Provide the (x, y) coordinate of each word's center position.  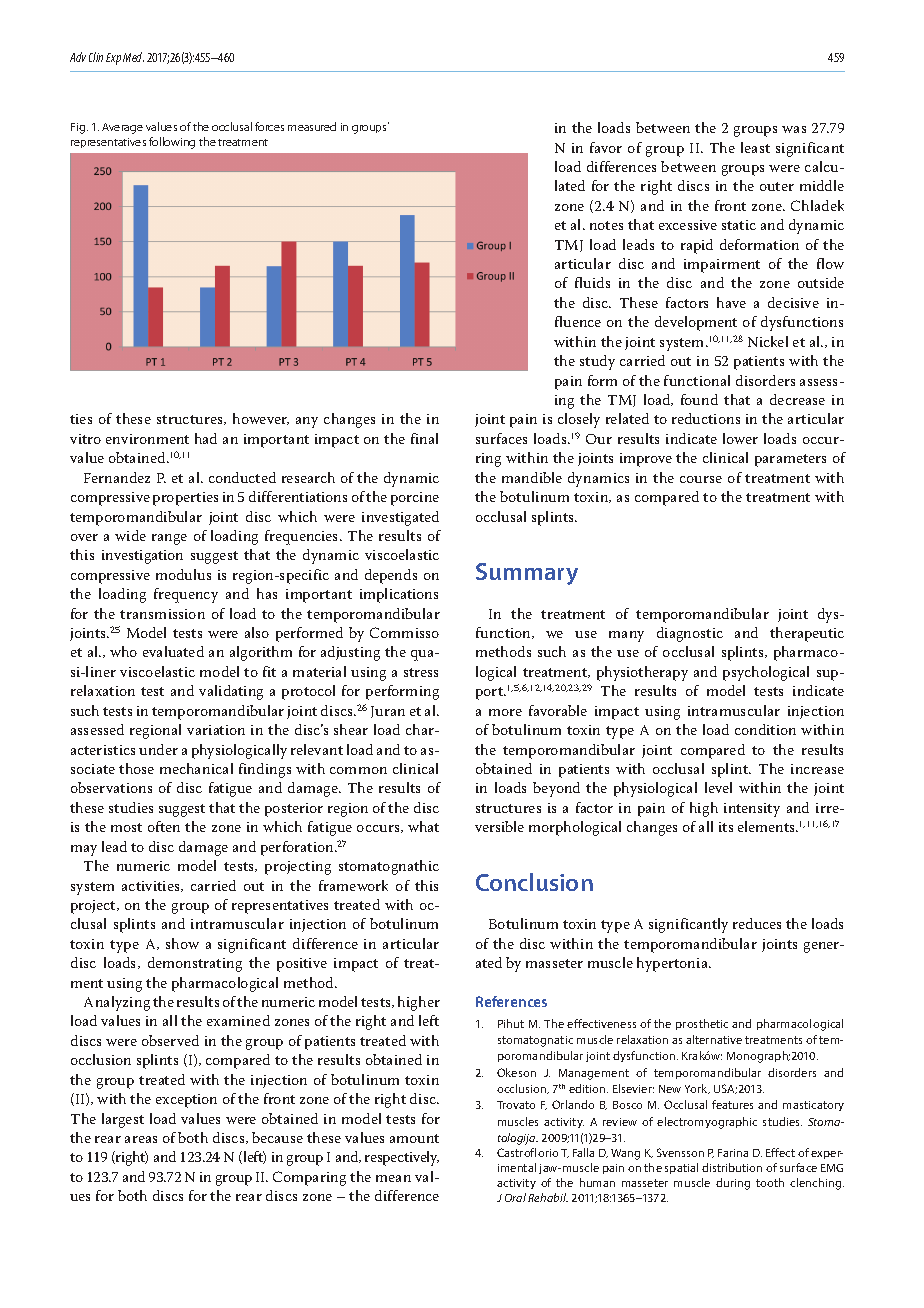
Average (122, 128)
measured (312, 126)
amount (414, 1138)
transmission (162, 614)
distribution (732, 1167)
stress (421, 672)
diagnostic (690, 634)
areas (141, 1139)
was (794, 129)
